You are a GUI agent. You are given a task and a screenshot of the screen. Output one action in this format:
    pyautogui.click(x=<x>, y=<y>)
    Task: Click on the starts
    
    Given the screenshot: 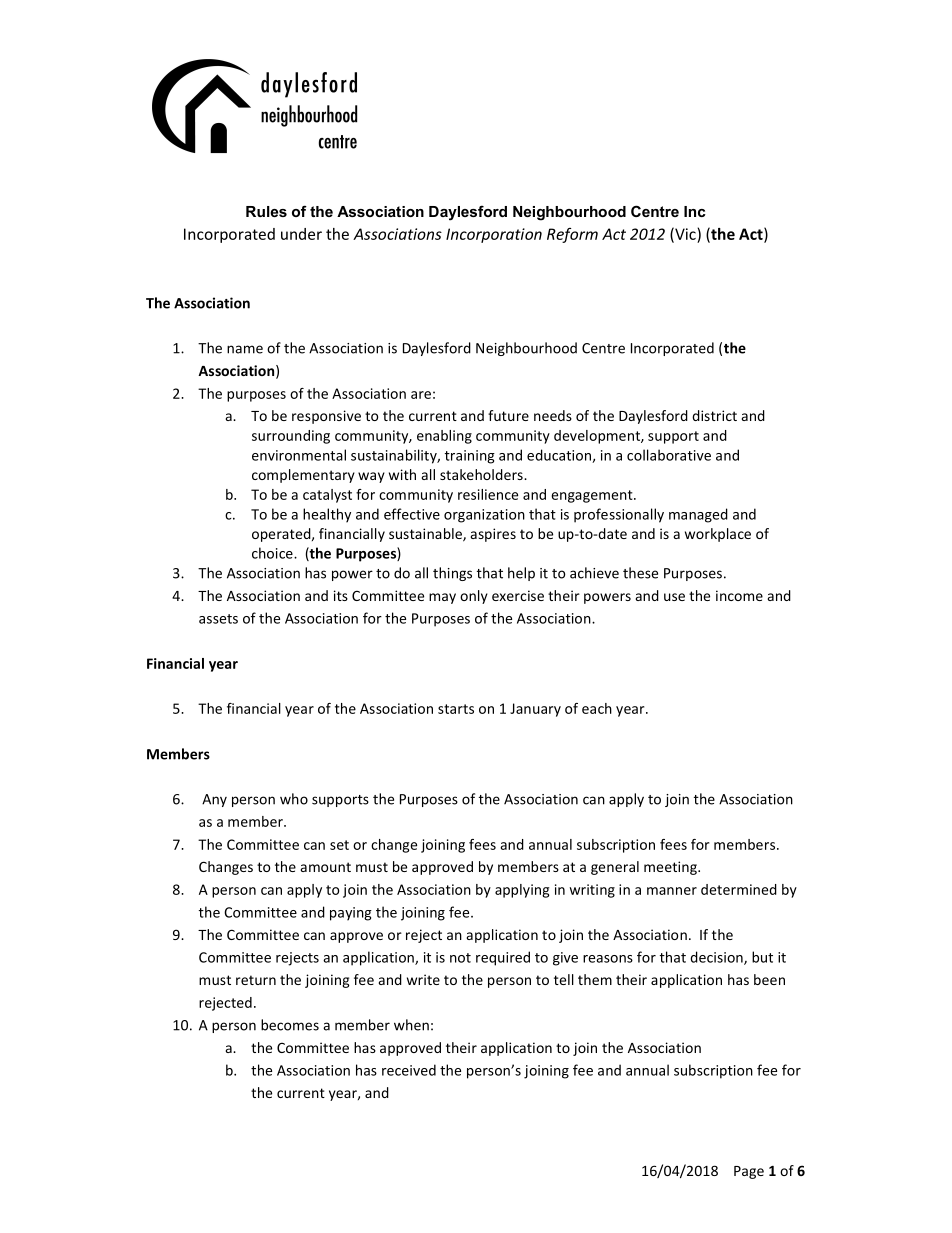 What is the action you would take?
    pyautogui.click(x=456, y=709)
